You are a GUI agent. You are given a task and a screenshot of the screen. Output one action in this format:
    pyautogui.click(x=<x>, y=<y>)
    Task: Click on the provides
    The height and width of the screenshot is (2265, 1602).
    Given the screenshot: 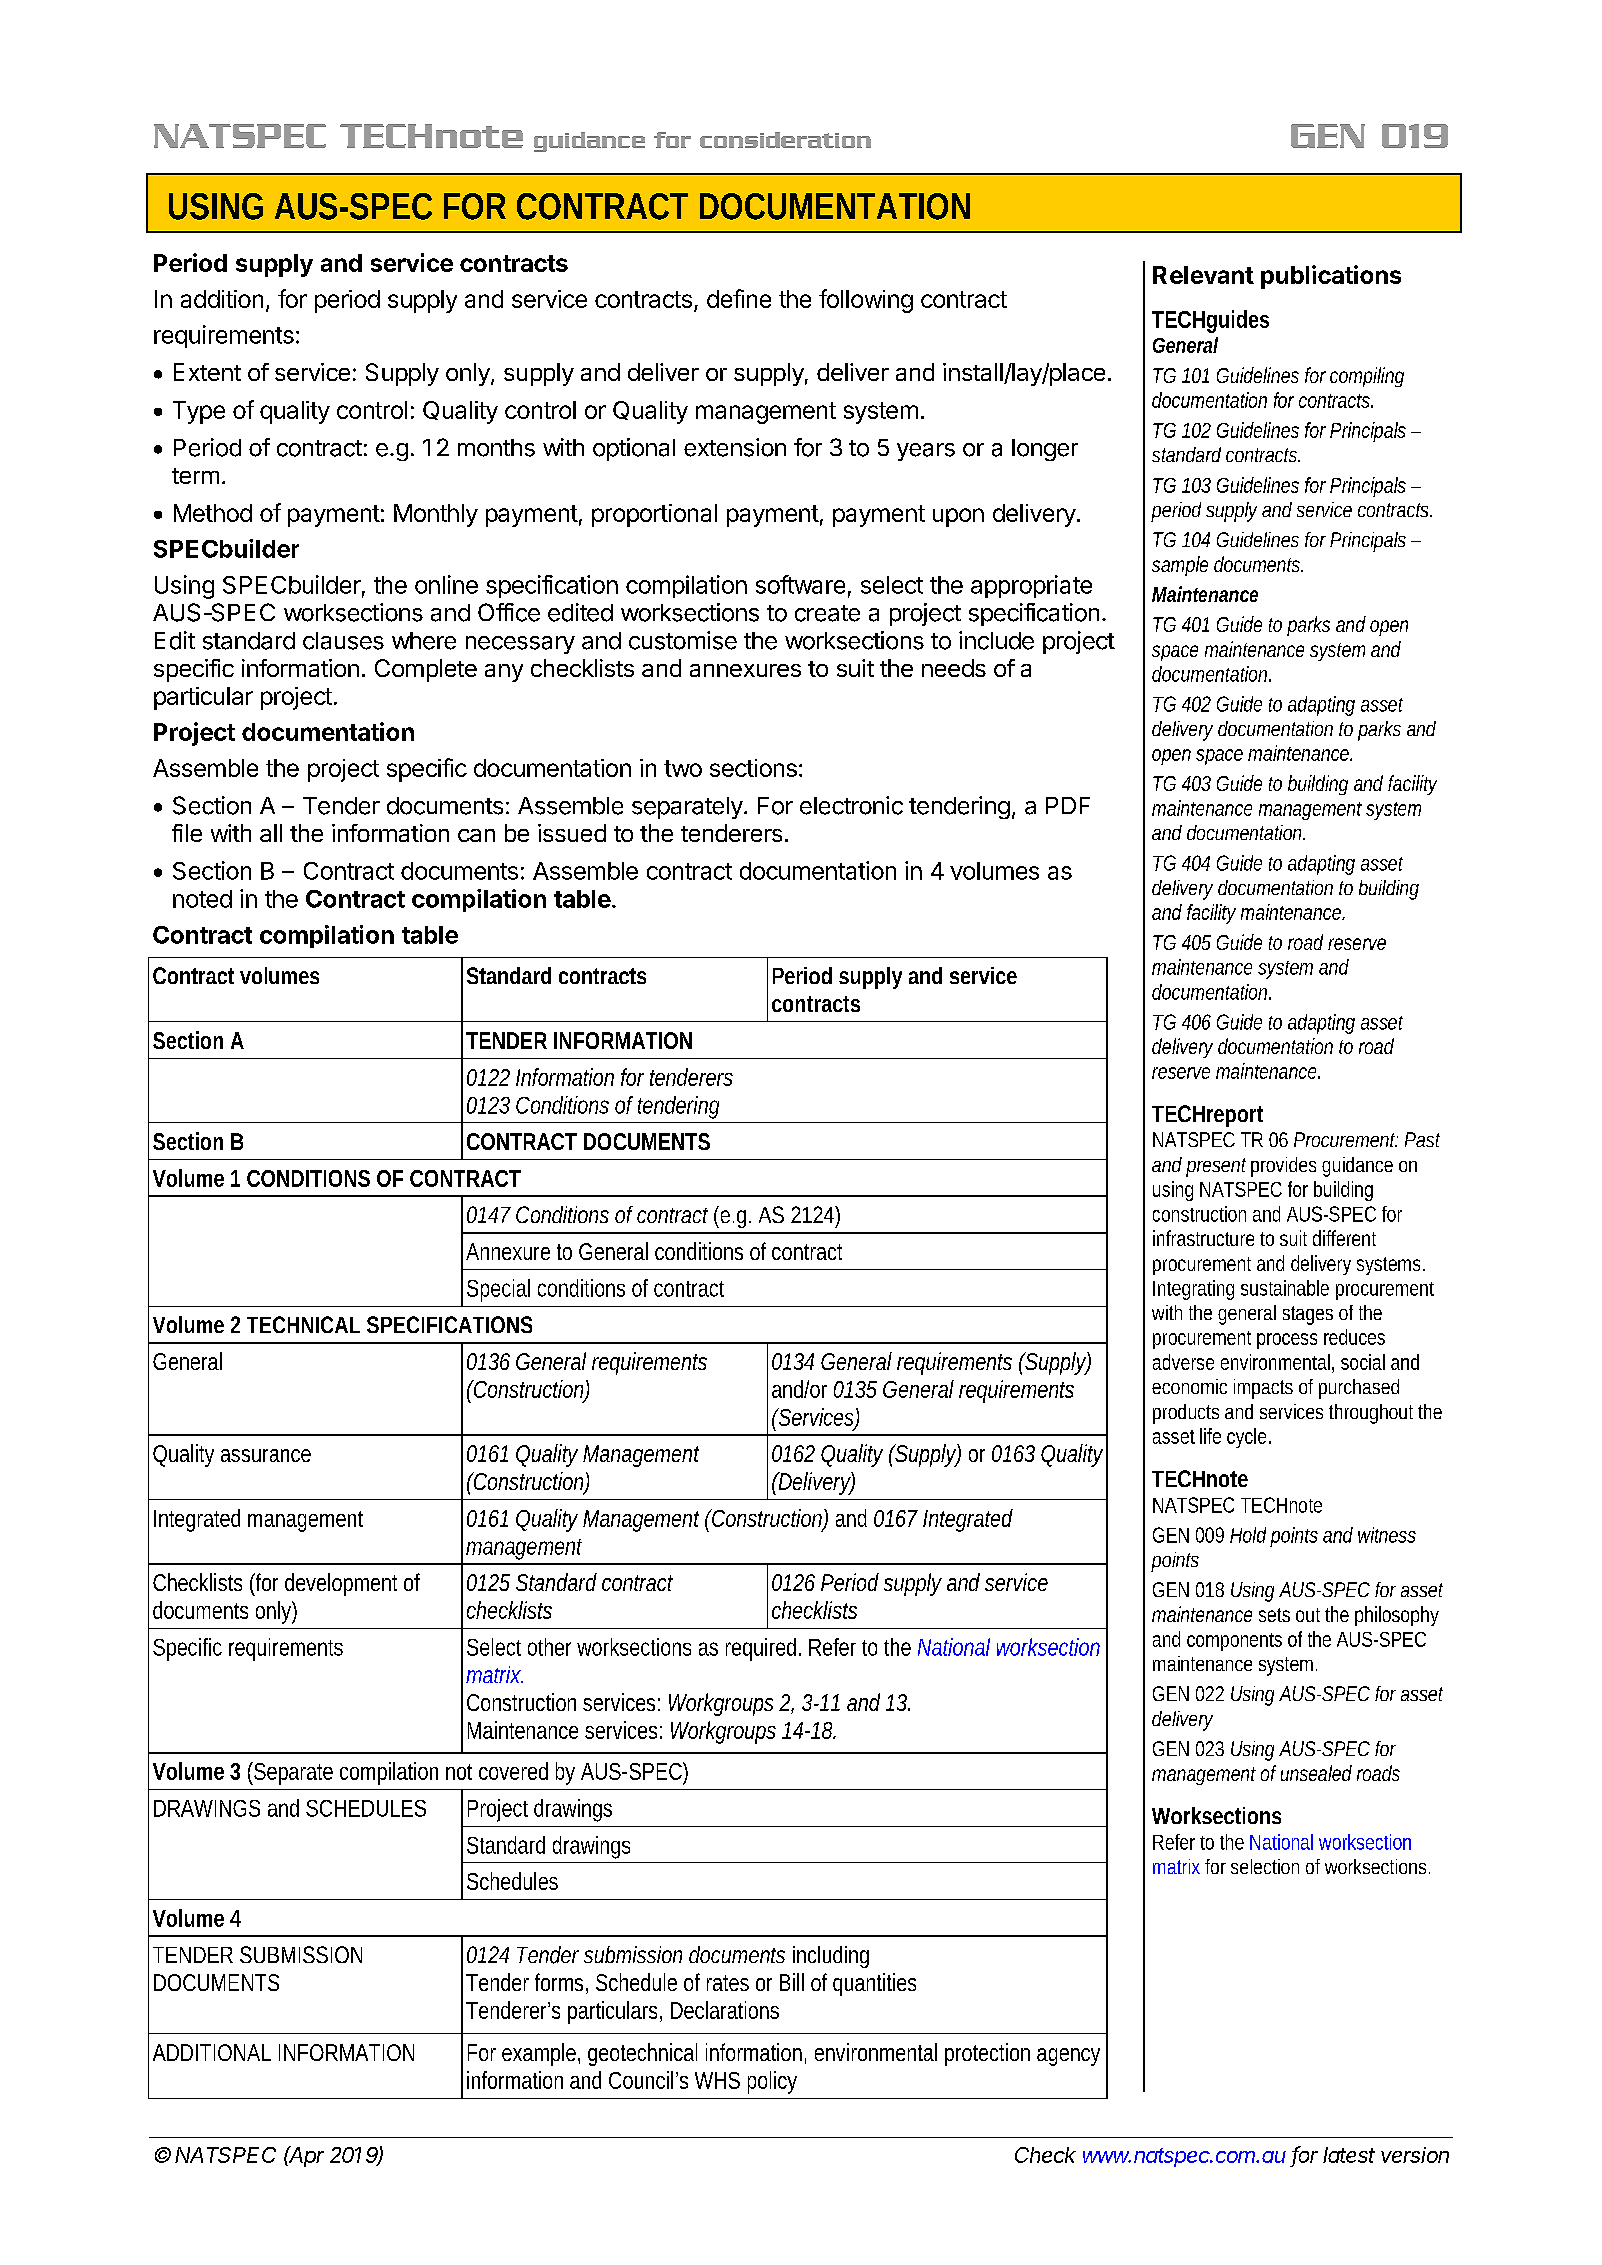 What is the action you would take?
    pyautogui.click(x=1283, y=1167)
